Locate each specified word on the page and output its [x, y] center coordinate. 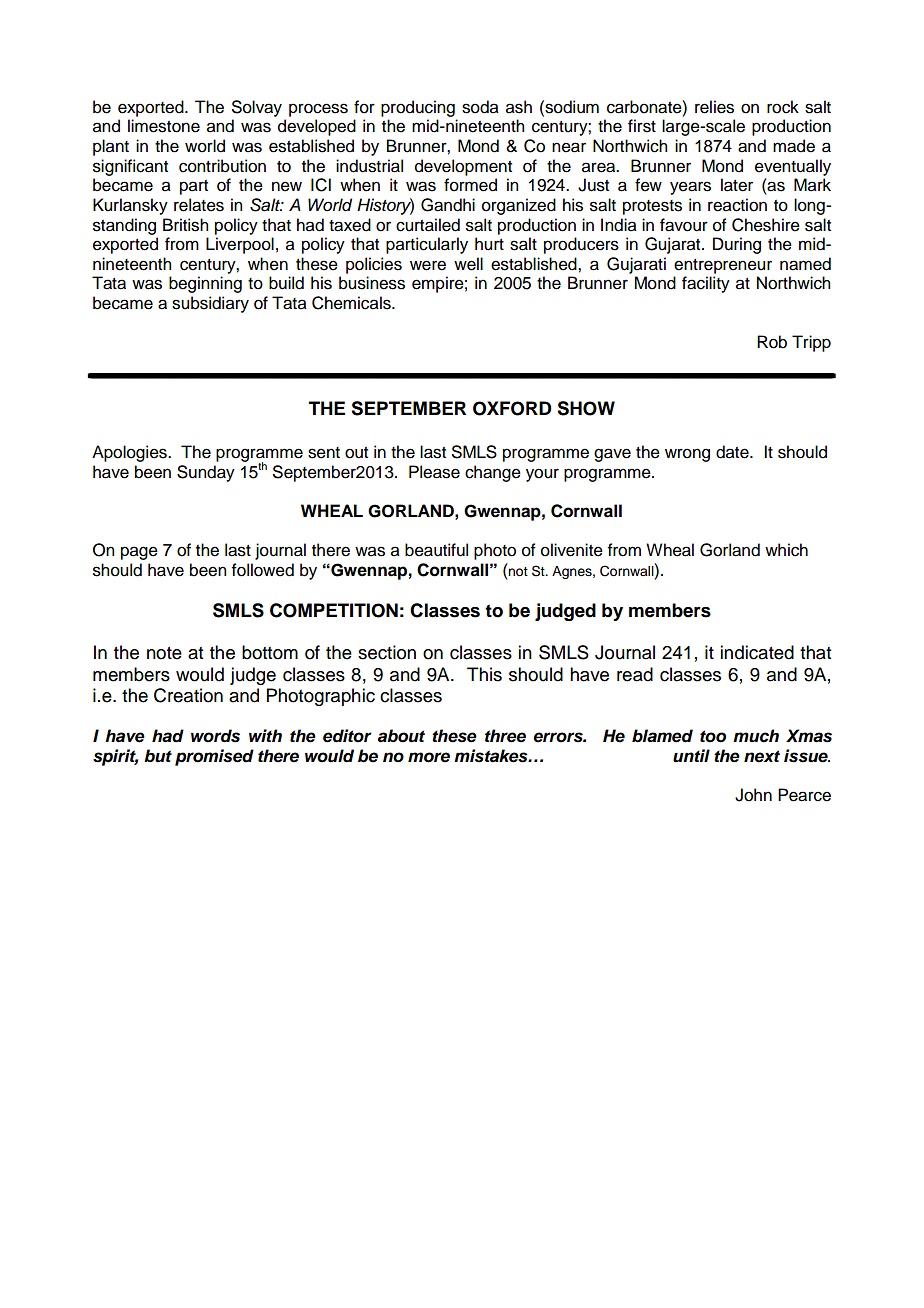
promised [214, 757]
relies [714, 107]
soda [480, 107]
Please [434, 472]
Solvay [257, 108]
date [733, 452]
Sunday [206, 473]
